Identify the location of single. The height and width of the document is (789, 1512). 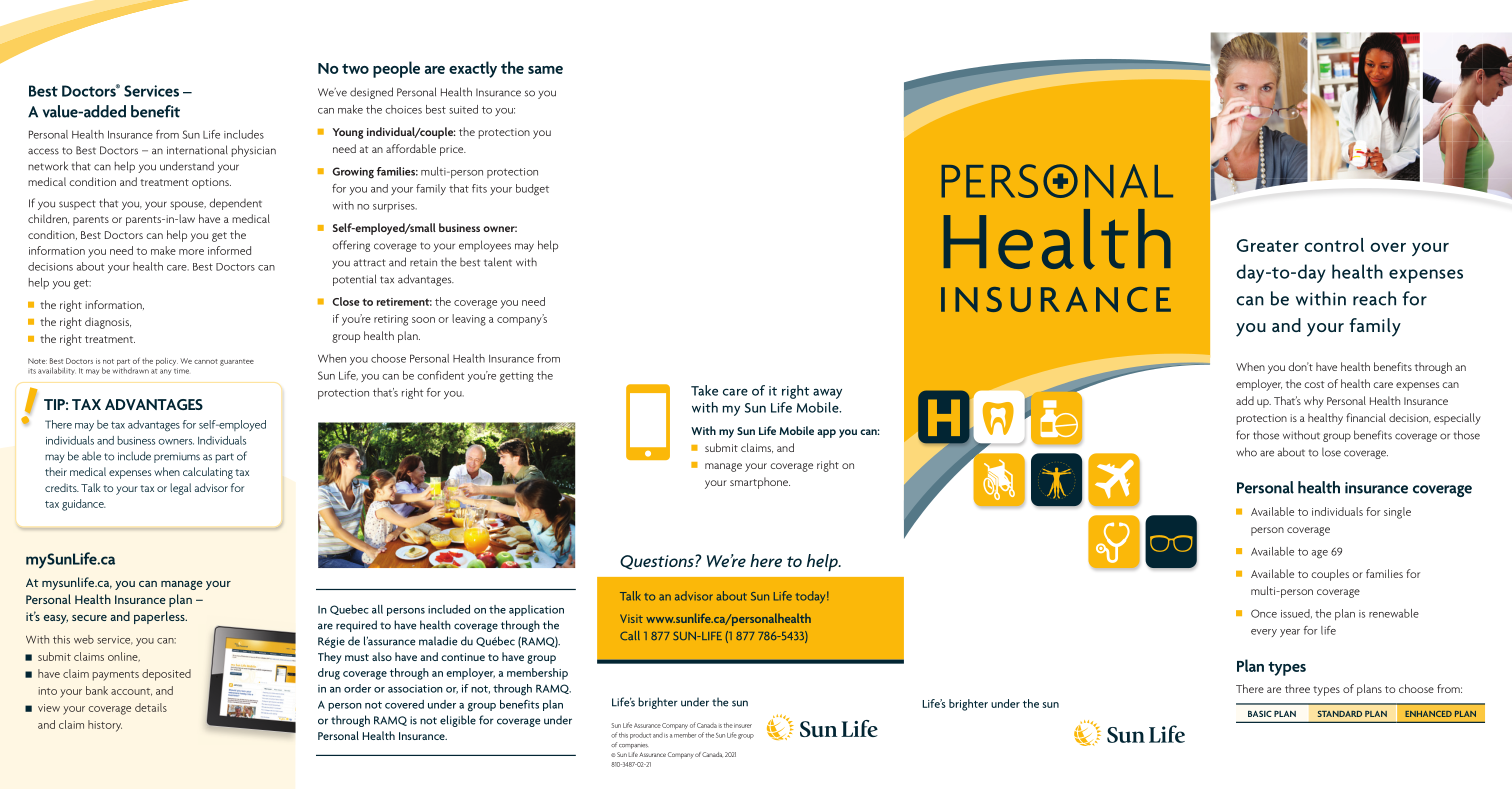
(1397, 513).
